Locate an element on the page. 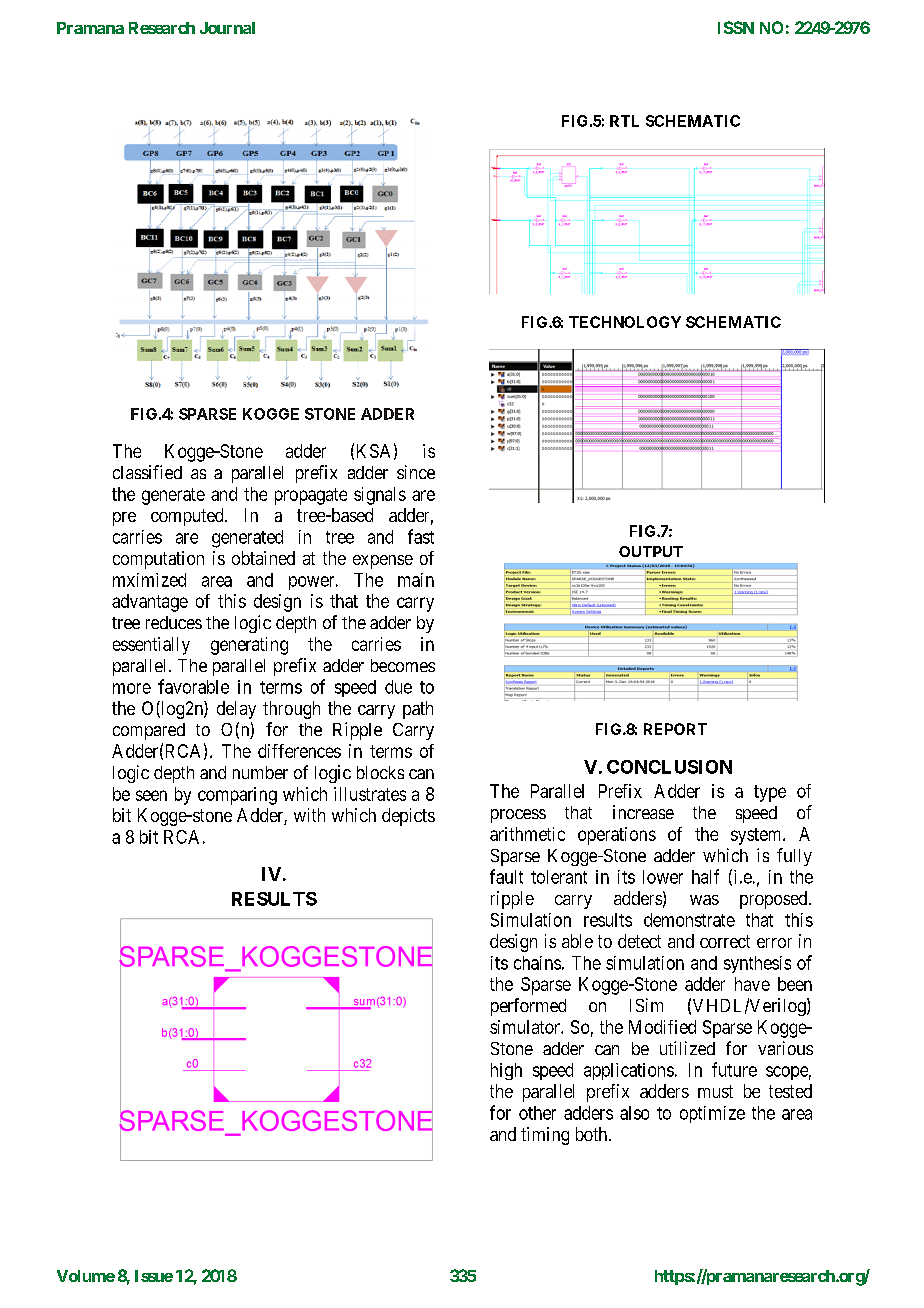 The image size is (924, 1308). main is located at coordinates (416, 580).
